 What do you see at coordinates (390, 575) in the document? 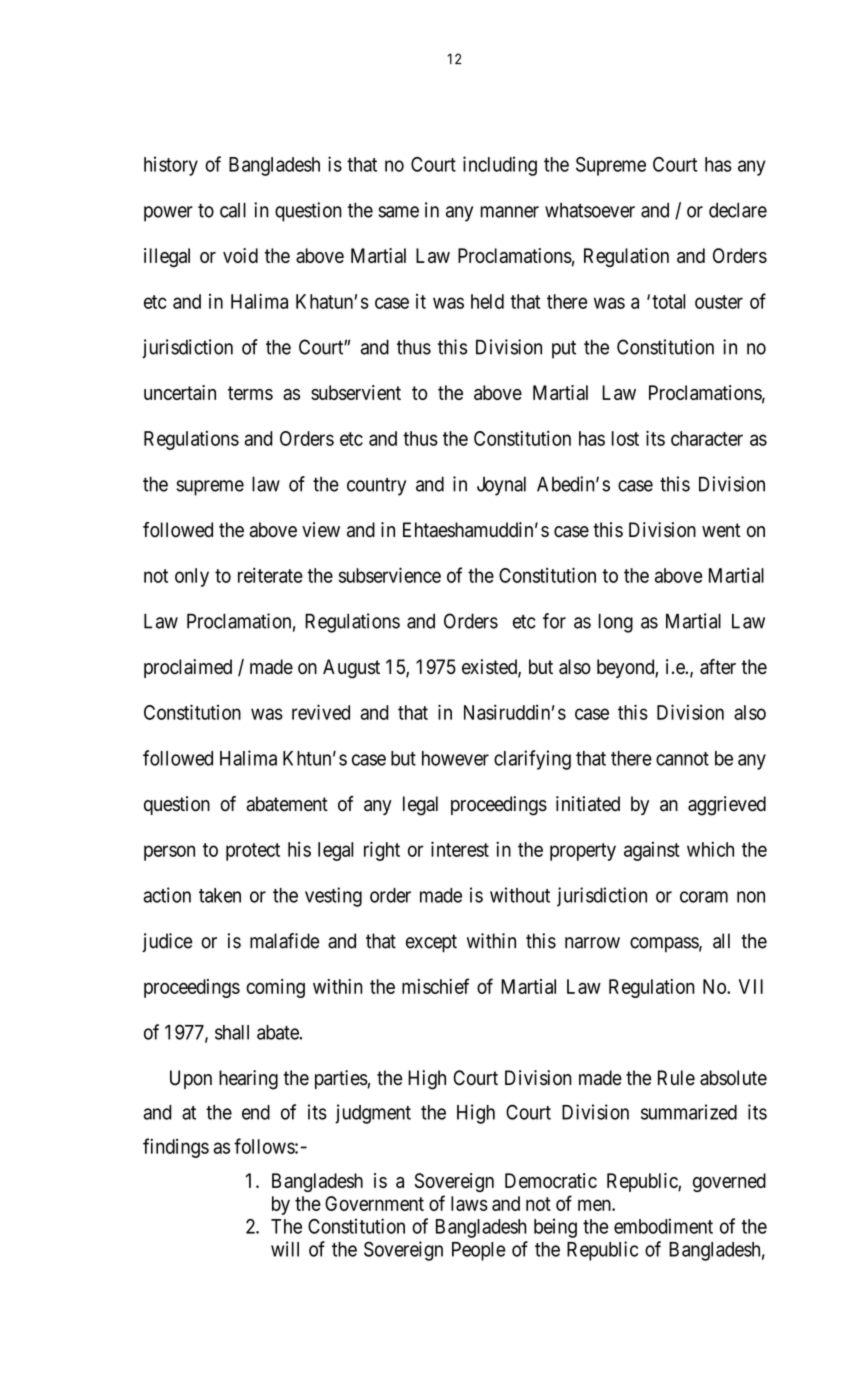
I see `subservience` at bounding box center [390, 575].
